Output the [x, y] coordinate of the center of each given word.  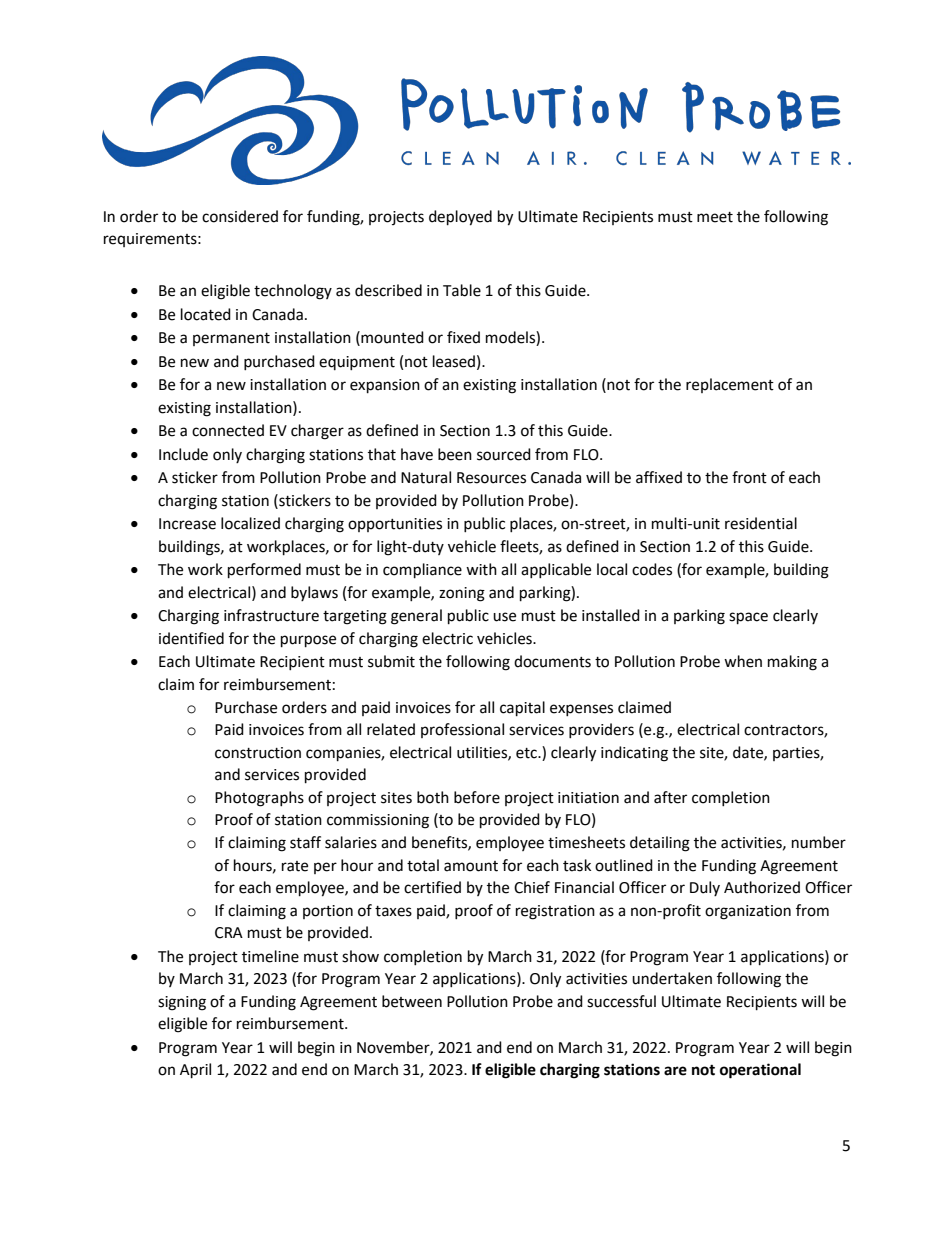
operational [760, 1071]
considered [240, 216]
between [412, 1001]
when [743, 661]
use [504, 617]
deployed [460, 218]
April [195, 1071]
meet [715, 217]
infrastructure [271, 615]
